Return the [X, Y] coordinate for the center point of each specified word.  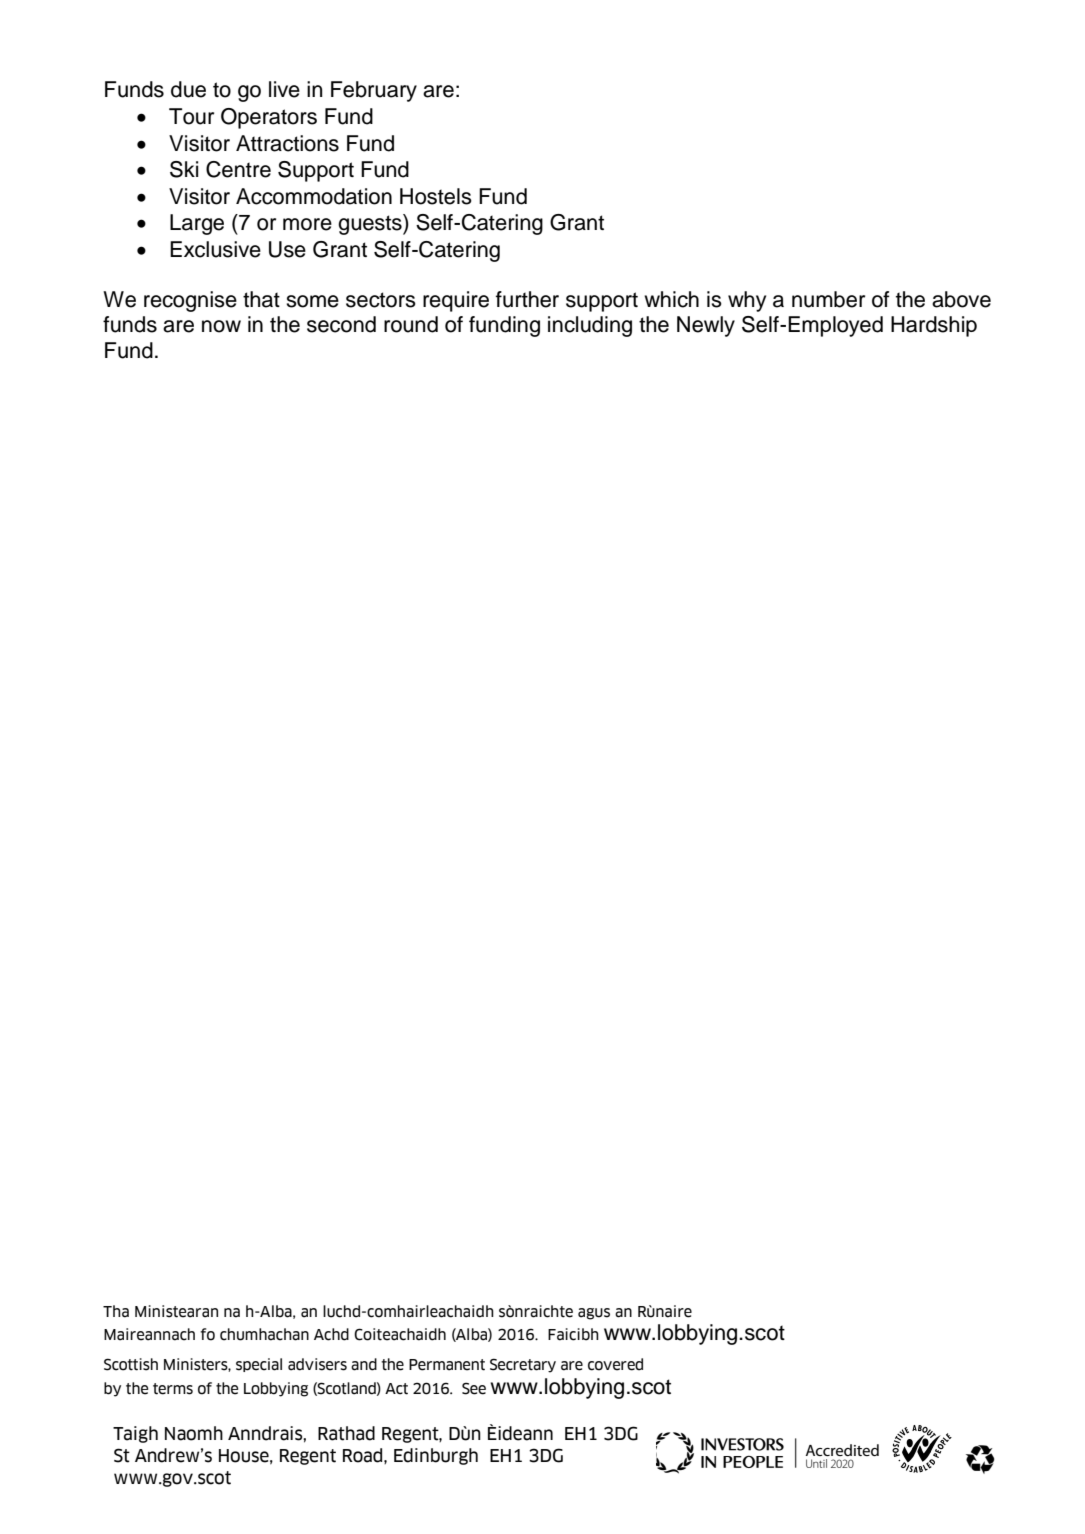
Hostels [436, 196]
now [221, 326]
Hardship [934, 326]
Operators [269, 118]
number [828, 299]
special [259, 1365]
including [590, 326]
